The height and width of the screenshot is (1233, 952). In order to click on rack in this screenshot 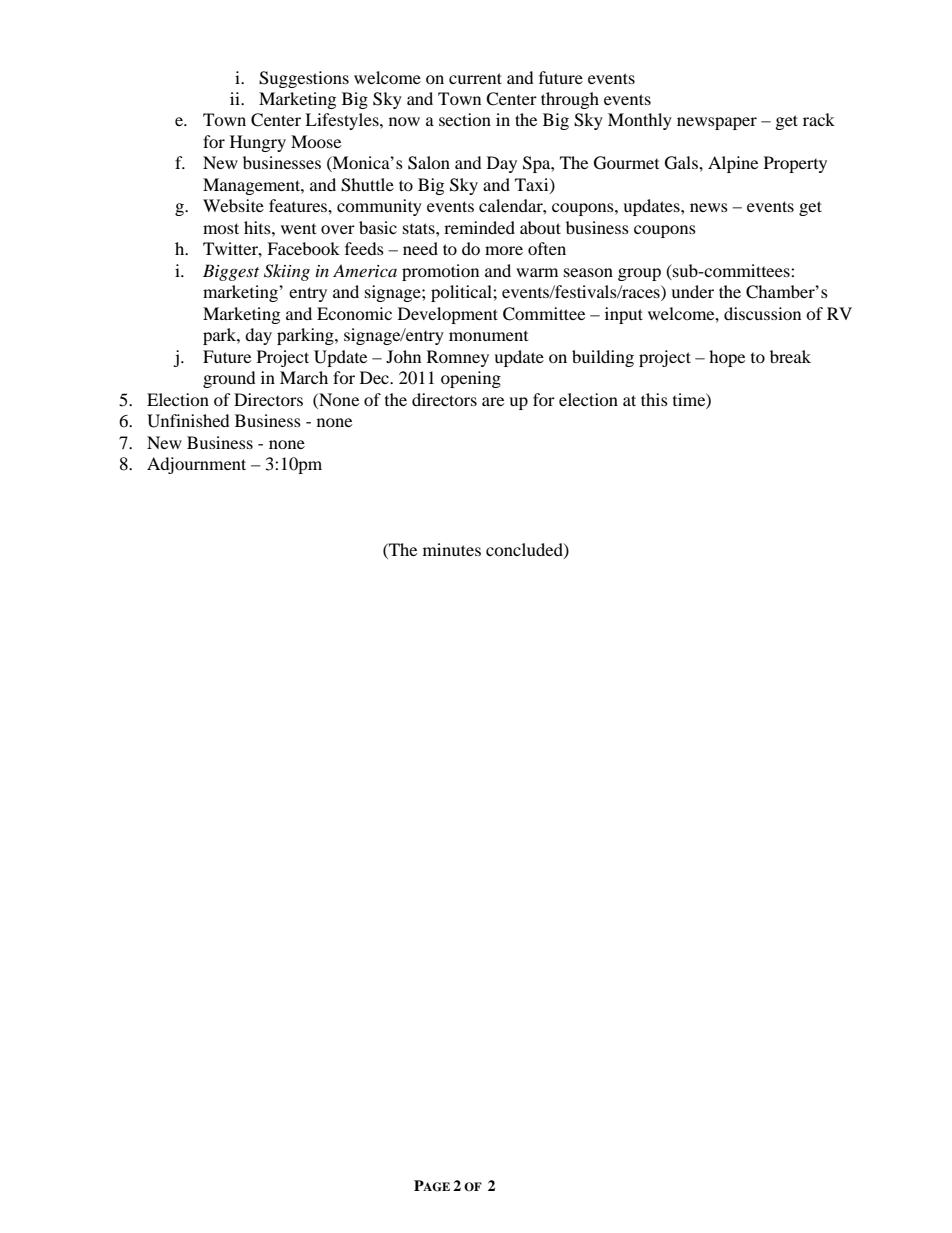, I will do `click(819, 119)`.
